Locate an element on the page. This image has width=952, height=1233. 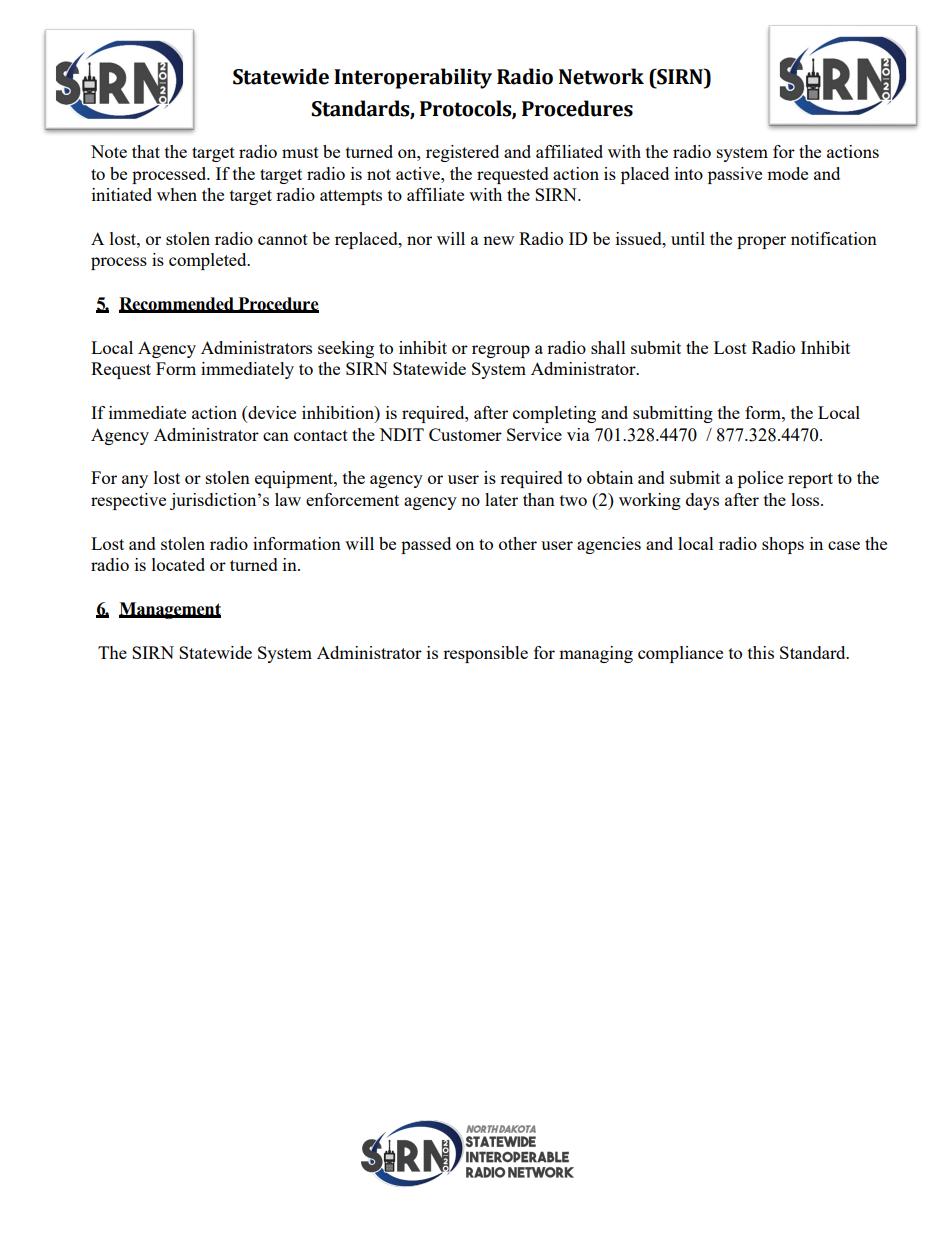
device is located at coordinates (271, 414).
